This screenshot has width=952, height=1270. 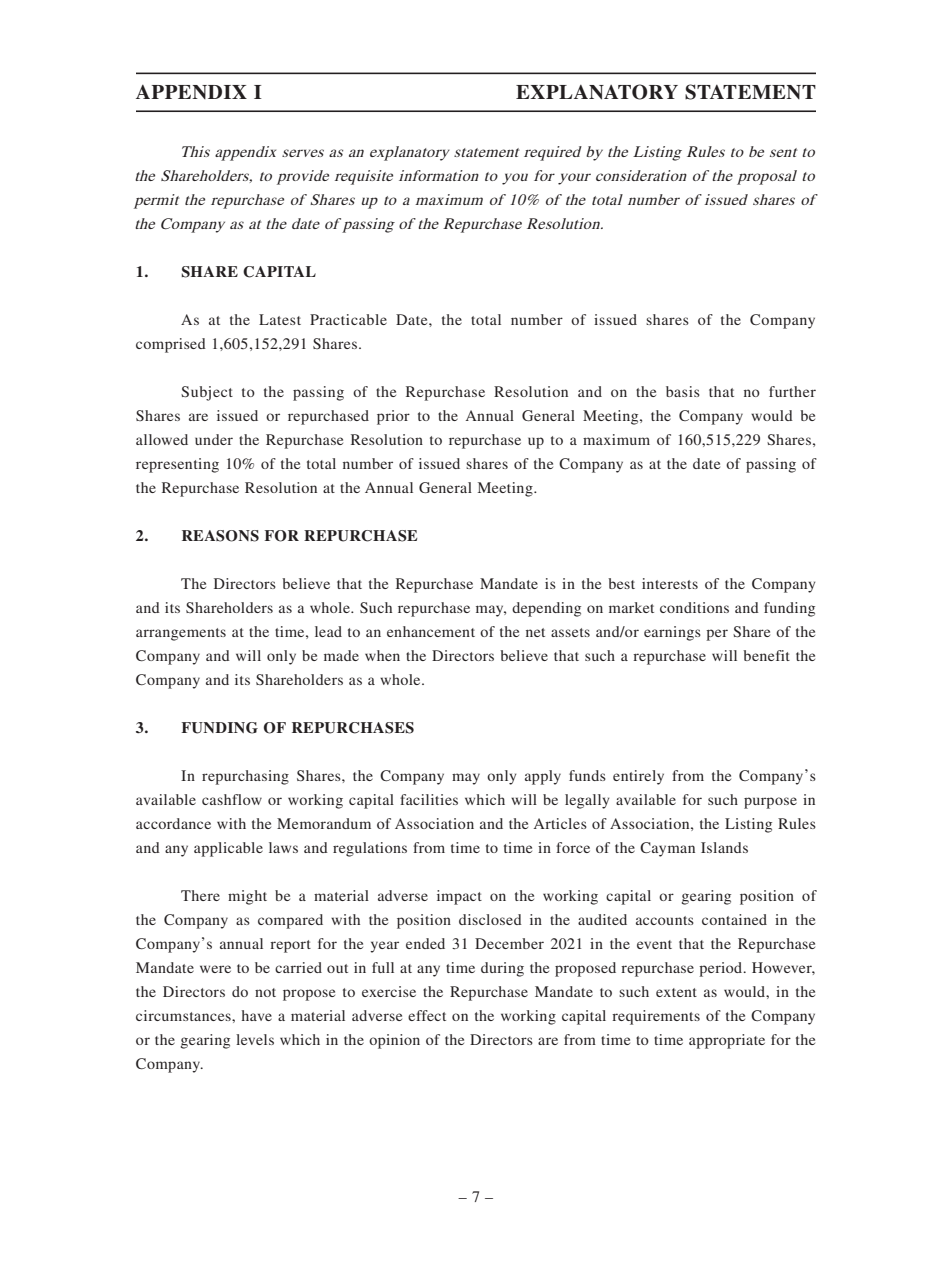 I want to click on interests, so click(x=670, y=583).
